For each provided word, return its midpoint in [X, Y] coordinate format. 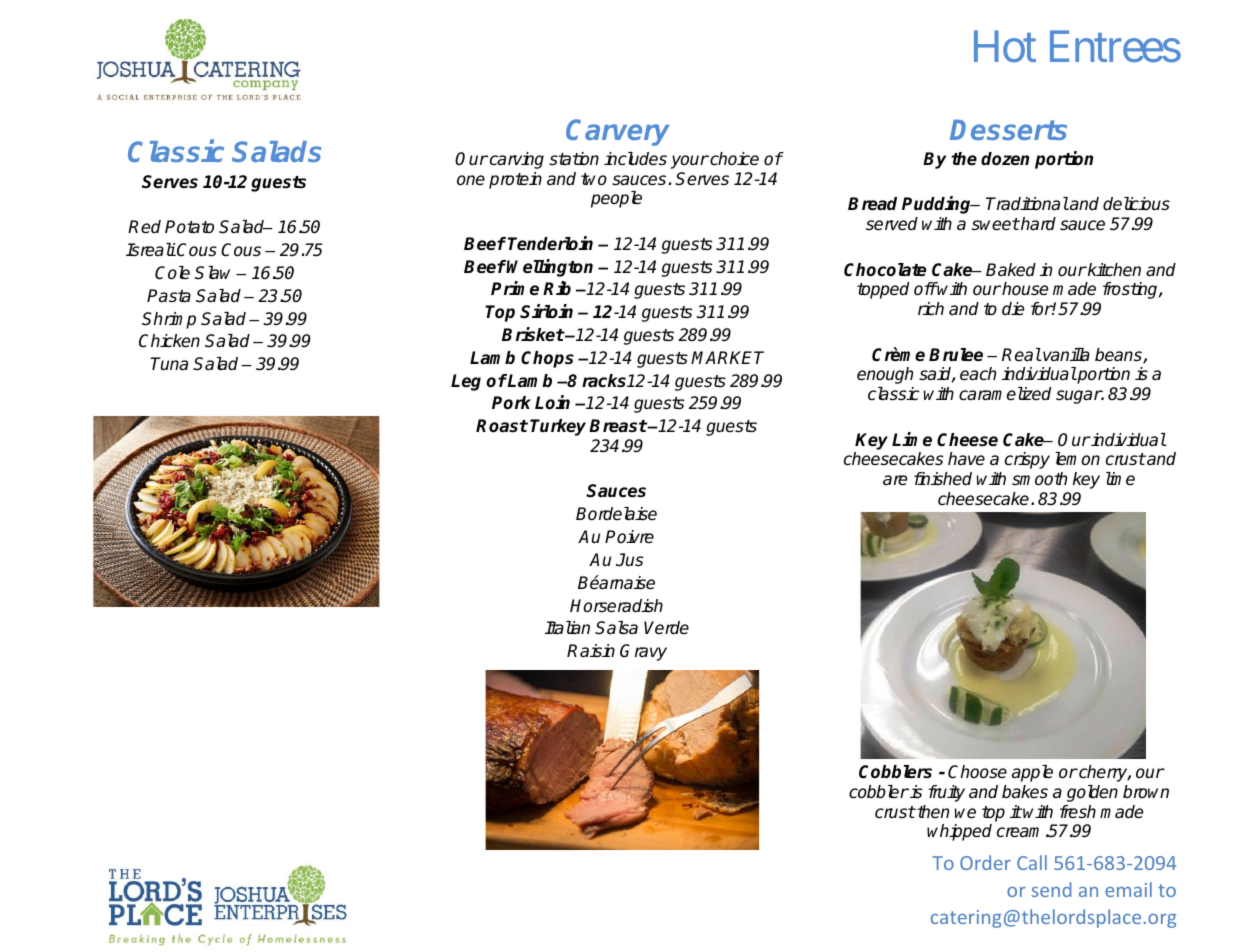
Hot [1005, 47]
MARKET [727, 357]
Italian [567, 628]
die [1013, 309]
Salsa [616, 628]
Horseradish [616, 606]
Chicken [169, 341]
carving [515, 160]
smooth [1039, 479]
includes [635, 159]
